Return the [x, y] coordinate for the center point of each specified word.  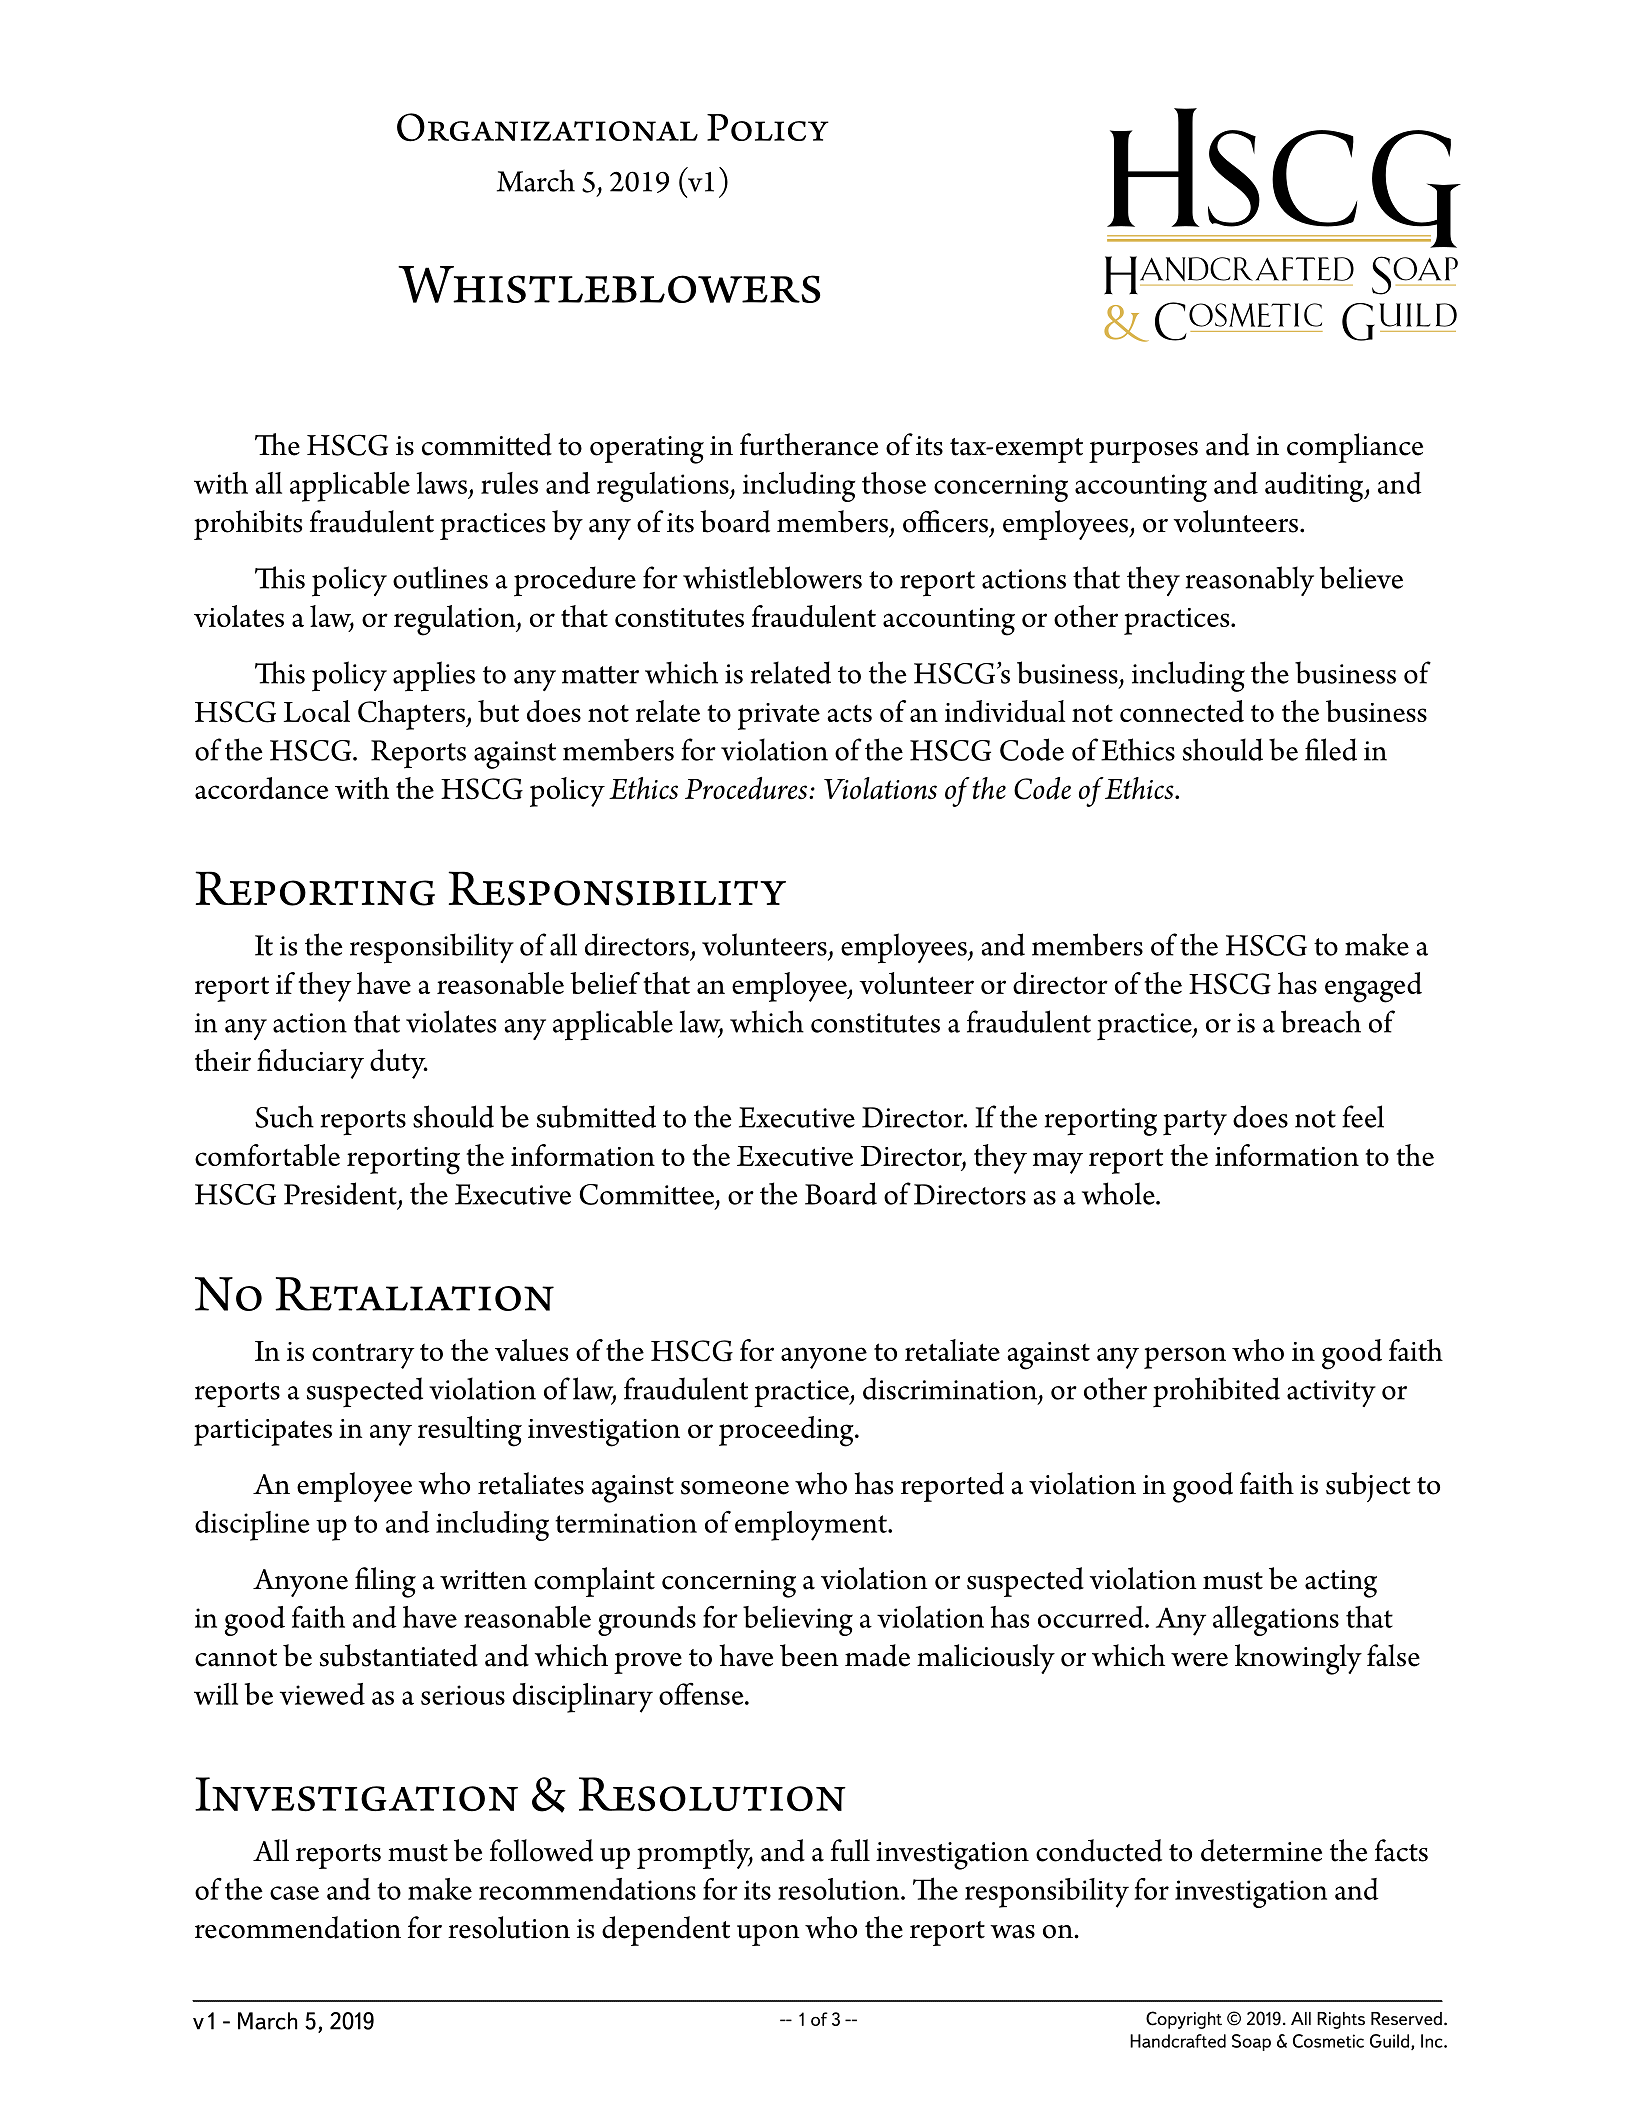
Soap [1251, 2042]
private [779, 716]
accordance [261, 788]
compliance [1355, 448]
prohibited [1216, 1392]
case [294, 1893]
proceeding [787, 1431]
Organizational [547, 127]
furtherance [809, 444]
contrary [363, 1356]
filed [1331, 749]
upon [768, 1935]
